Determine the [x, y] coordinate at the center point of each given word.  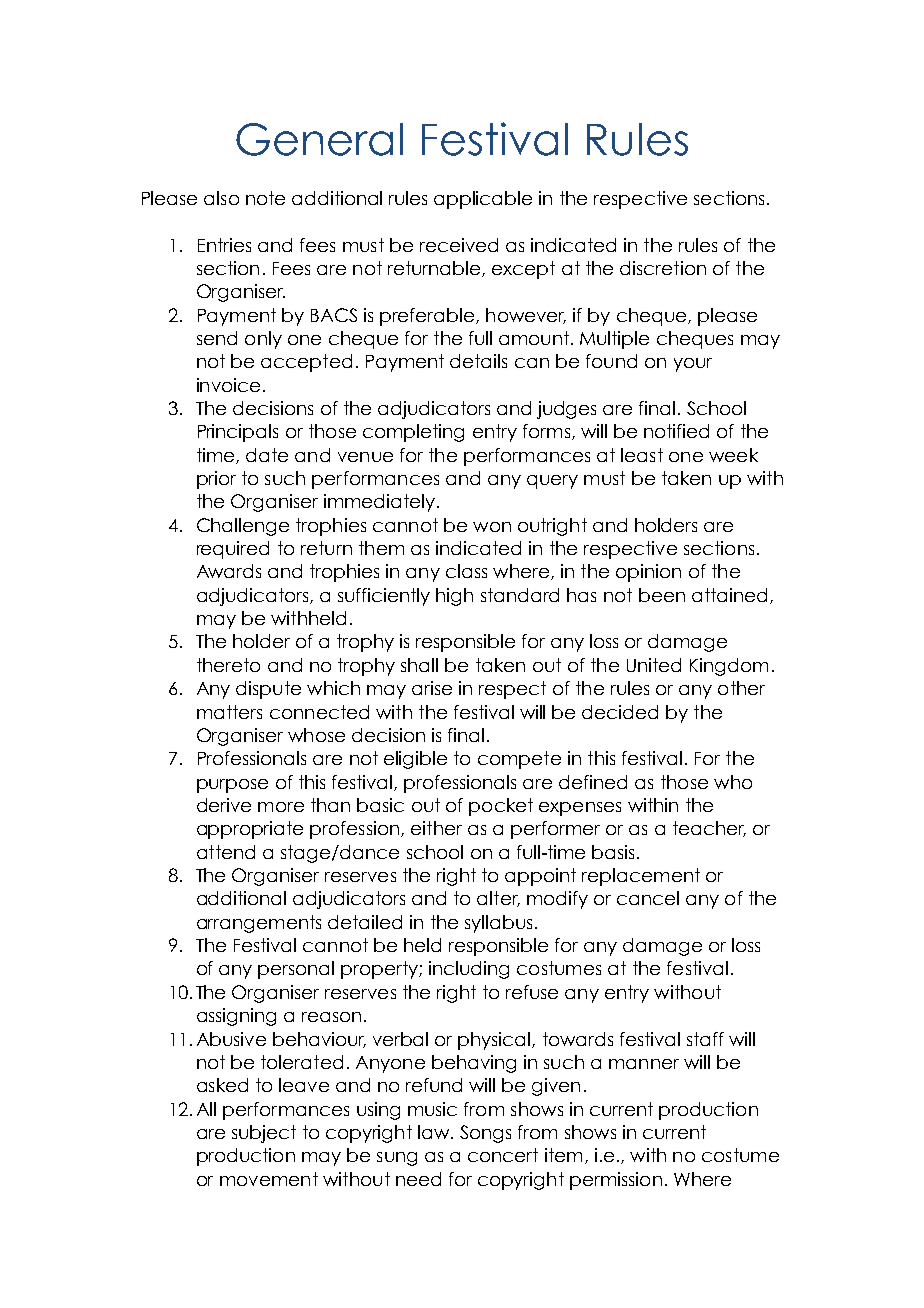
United [654, 665]
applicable [483, 200]
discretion [663, 268]
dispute [268, 690]
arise [432, 688]
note [265, 198]
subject [264, 1134]
